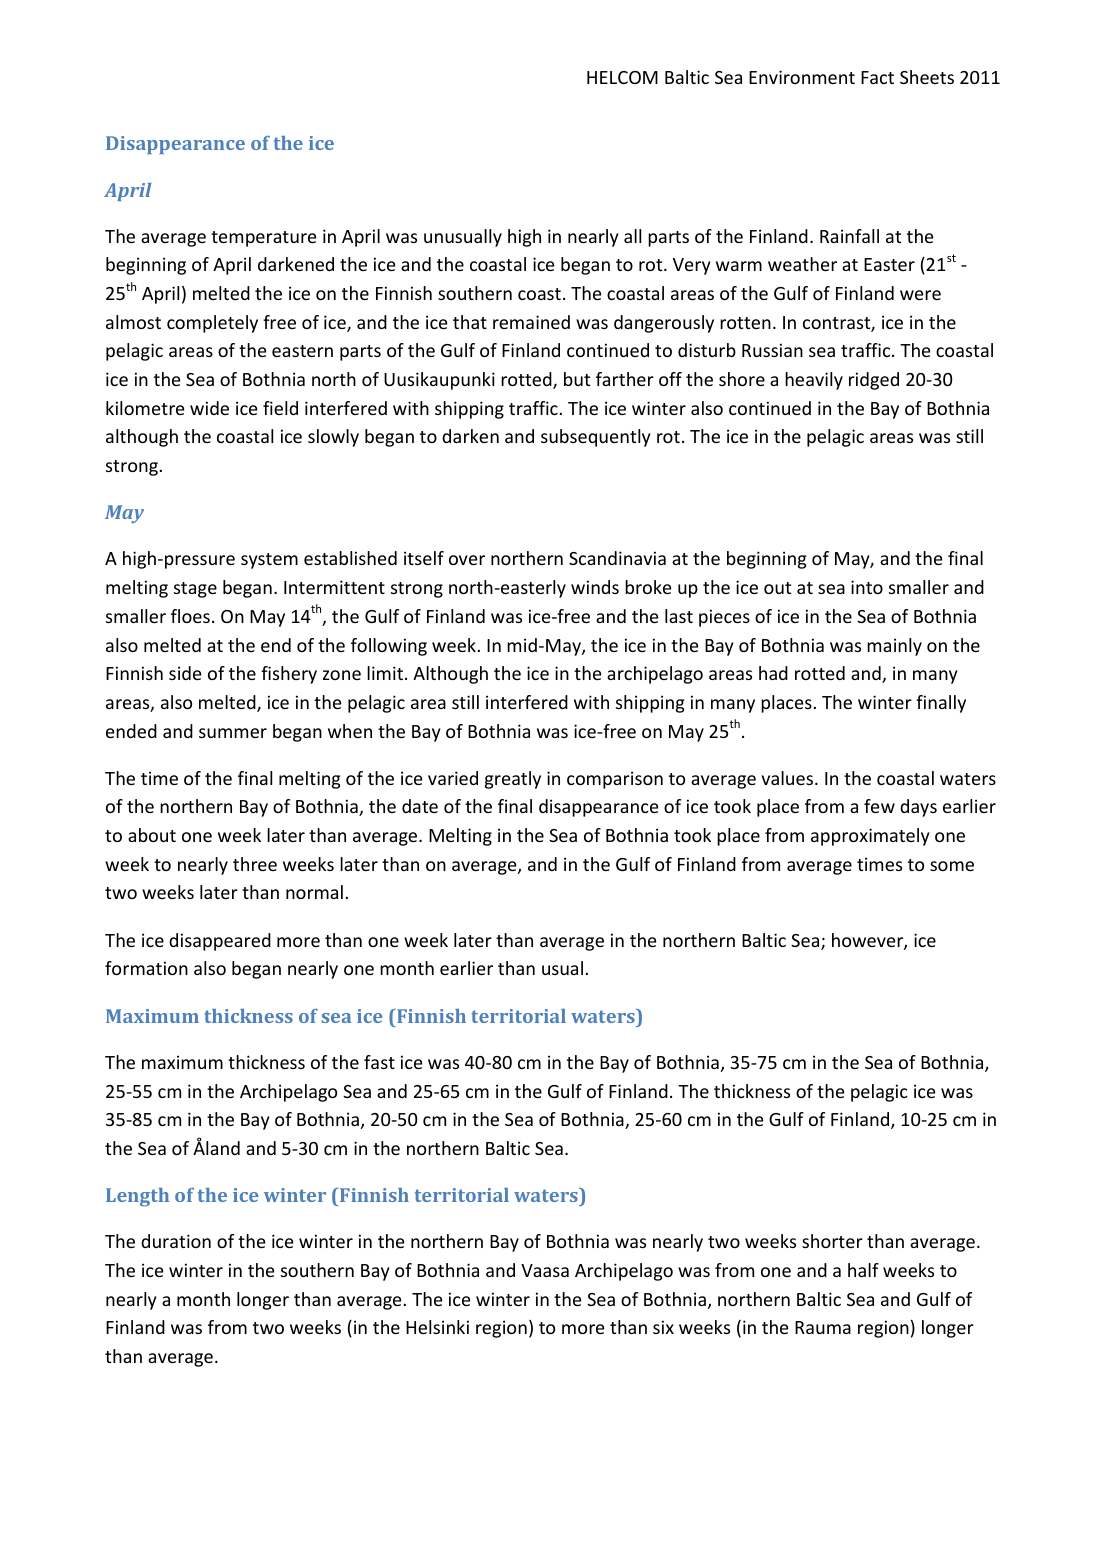 This document has width=1106, height=1564. I want to click on Fact, so click(877, 77).
